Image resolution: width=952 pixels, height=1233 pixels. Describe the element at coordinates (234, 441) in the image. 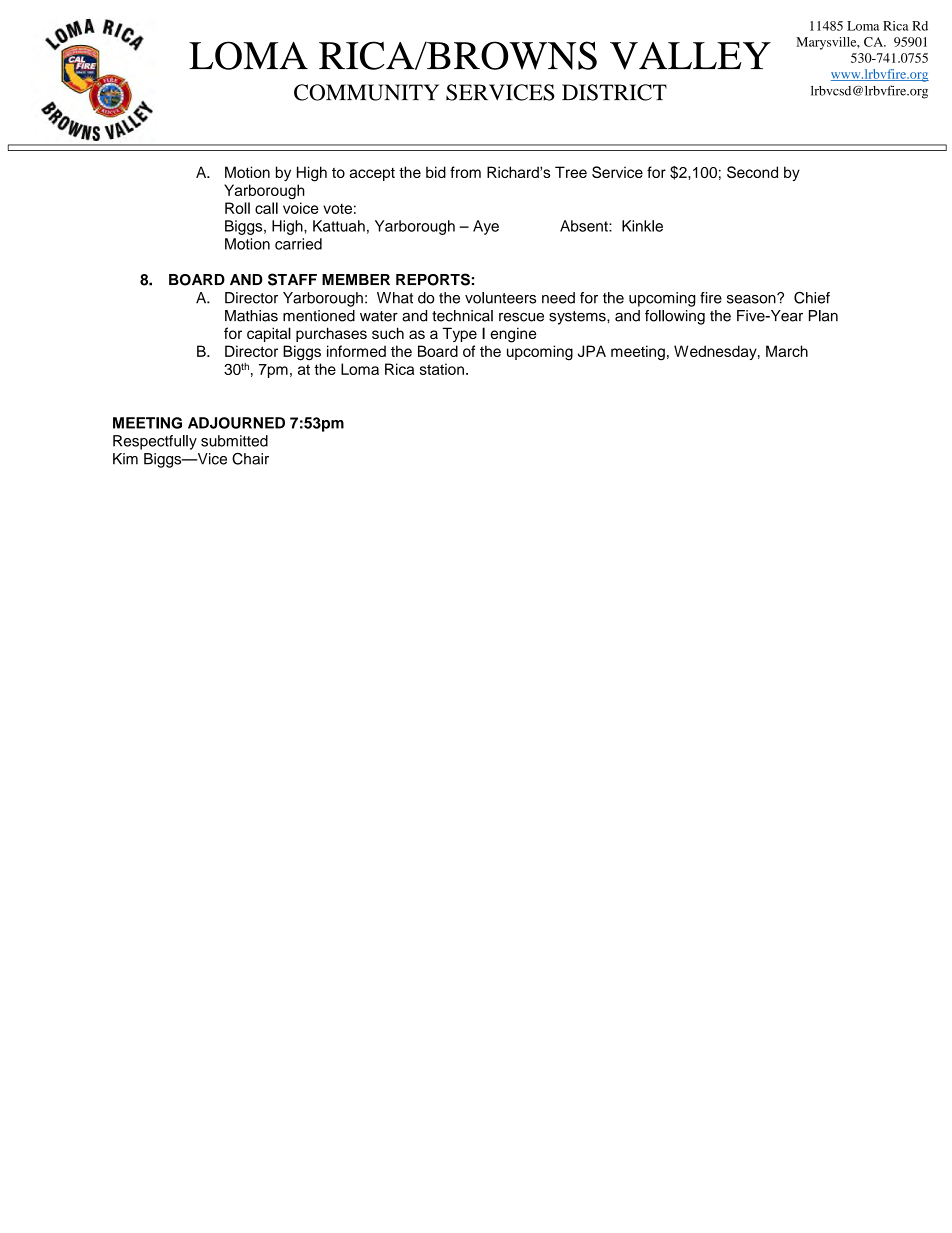

I see `submitted` at that location.
